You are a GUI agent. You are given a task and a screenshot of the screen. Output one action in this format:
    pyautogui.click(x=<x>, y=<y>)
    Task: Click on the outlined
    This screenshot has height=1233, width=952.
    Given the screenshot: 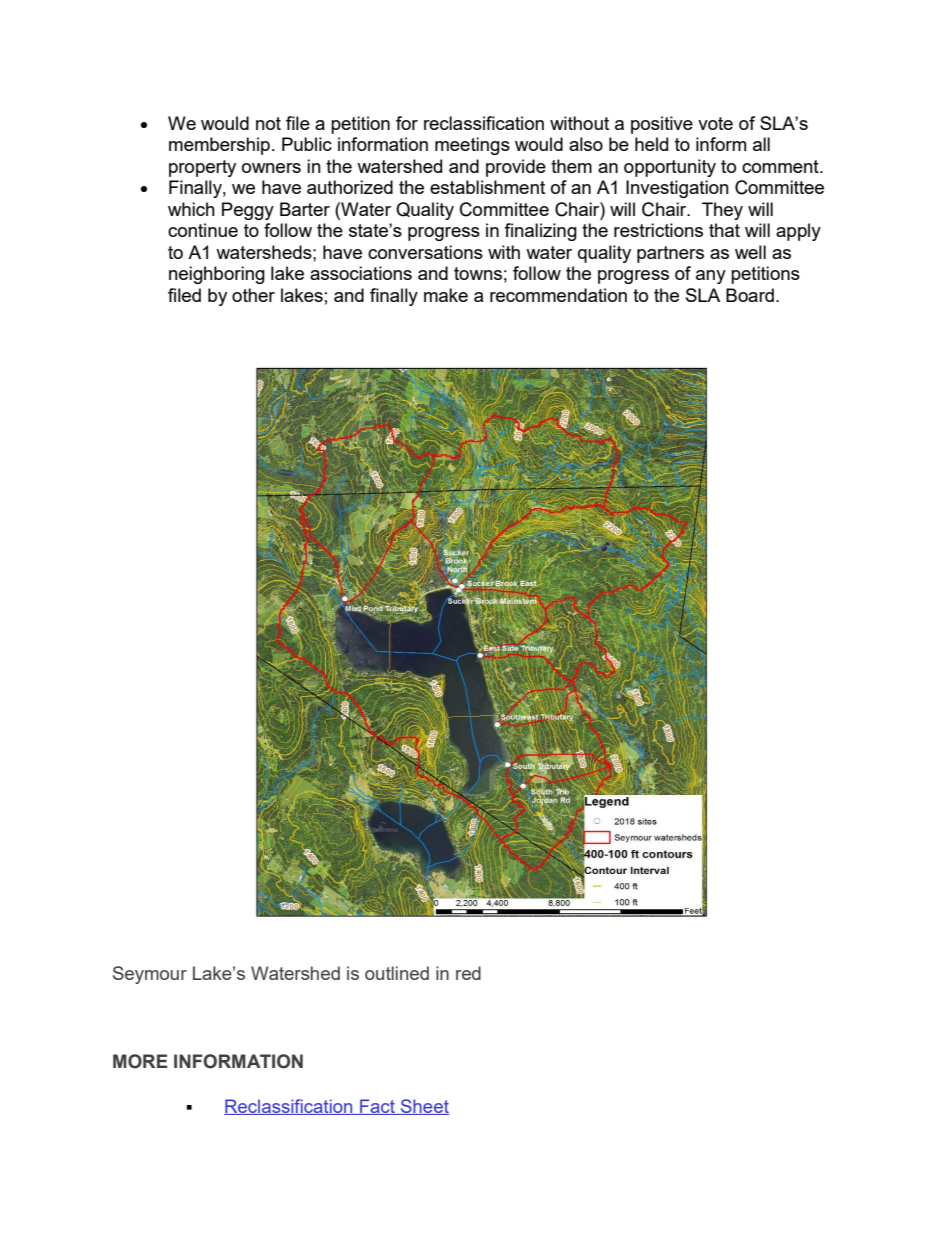 What is the action you would take?
    pyautogui.click(x=397, y=973)
